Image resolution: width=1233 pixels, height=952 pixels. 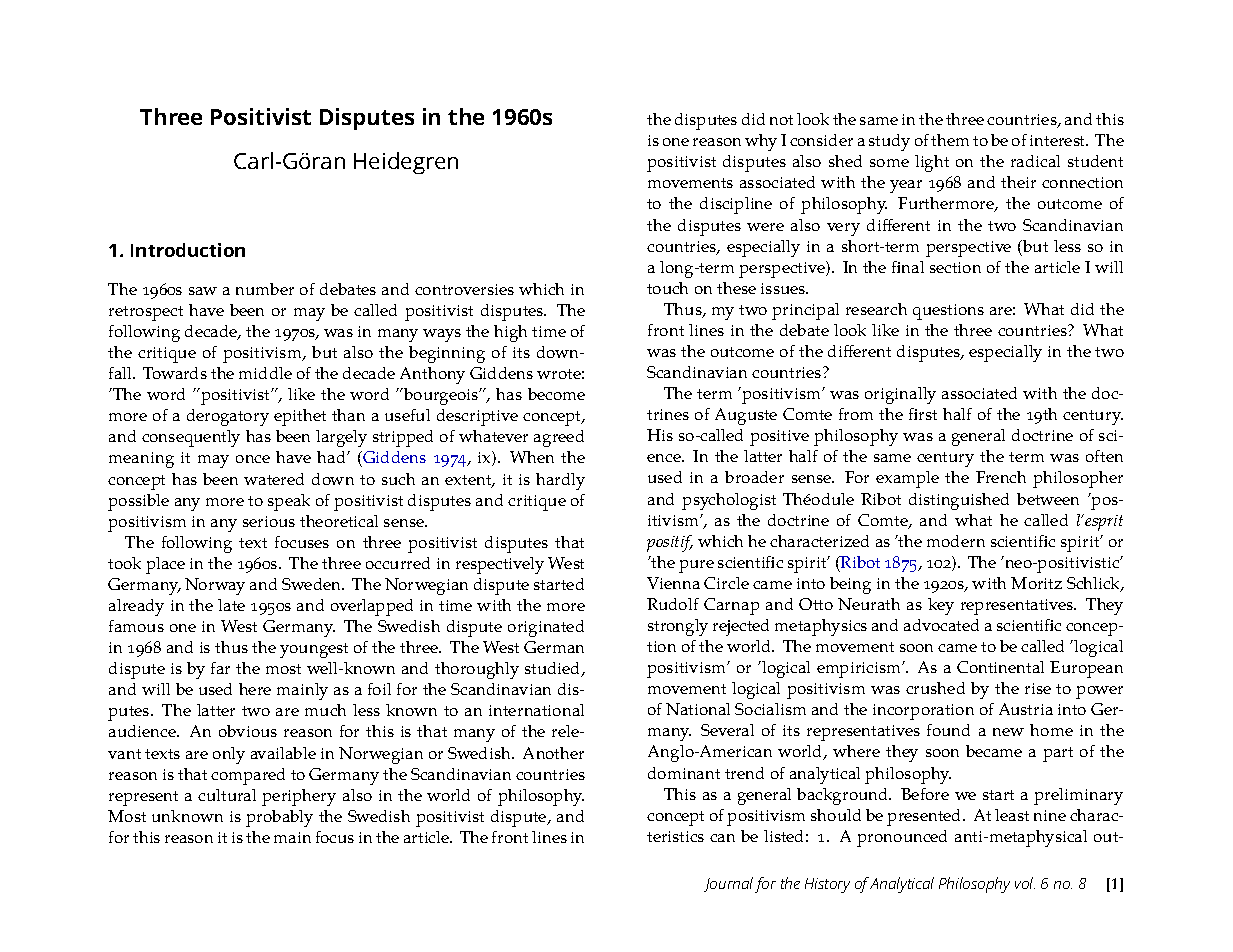 I want to click on vol, so click(x=1025, y=883).
